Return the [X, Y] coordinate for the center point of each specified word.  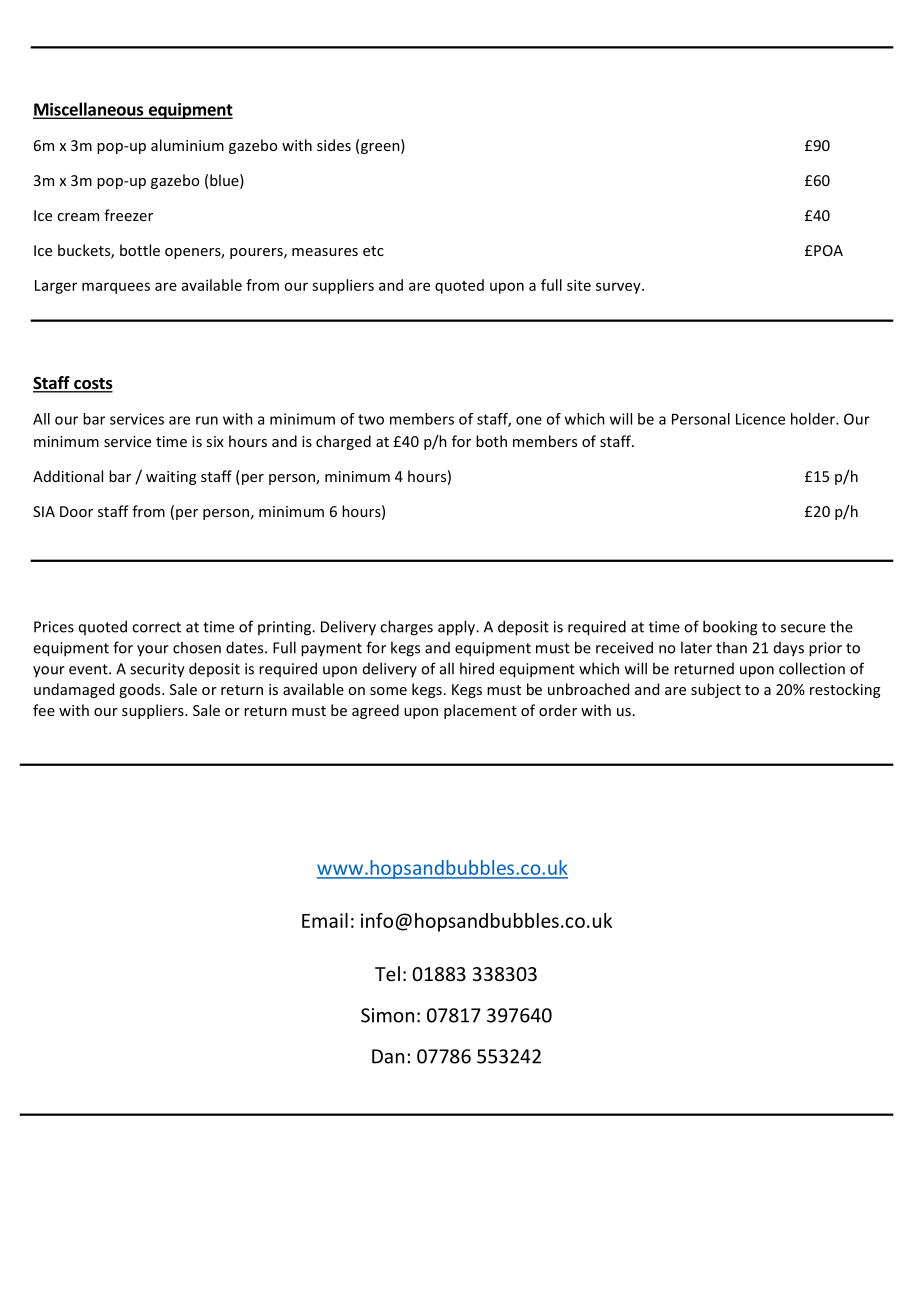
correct [156, 627]
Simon [387, 1015]
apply [457, 628]
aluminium [187, 145]
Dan [388, 1056]
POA [828, 250]
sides [334, 145]
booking [730, 628]
